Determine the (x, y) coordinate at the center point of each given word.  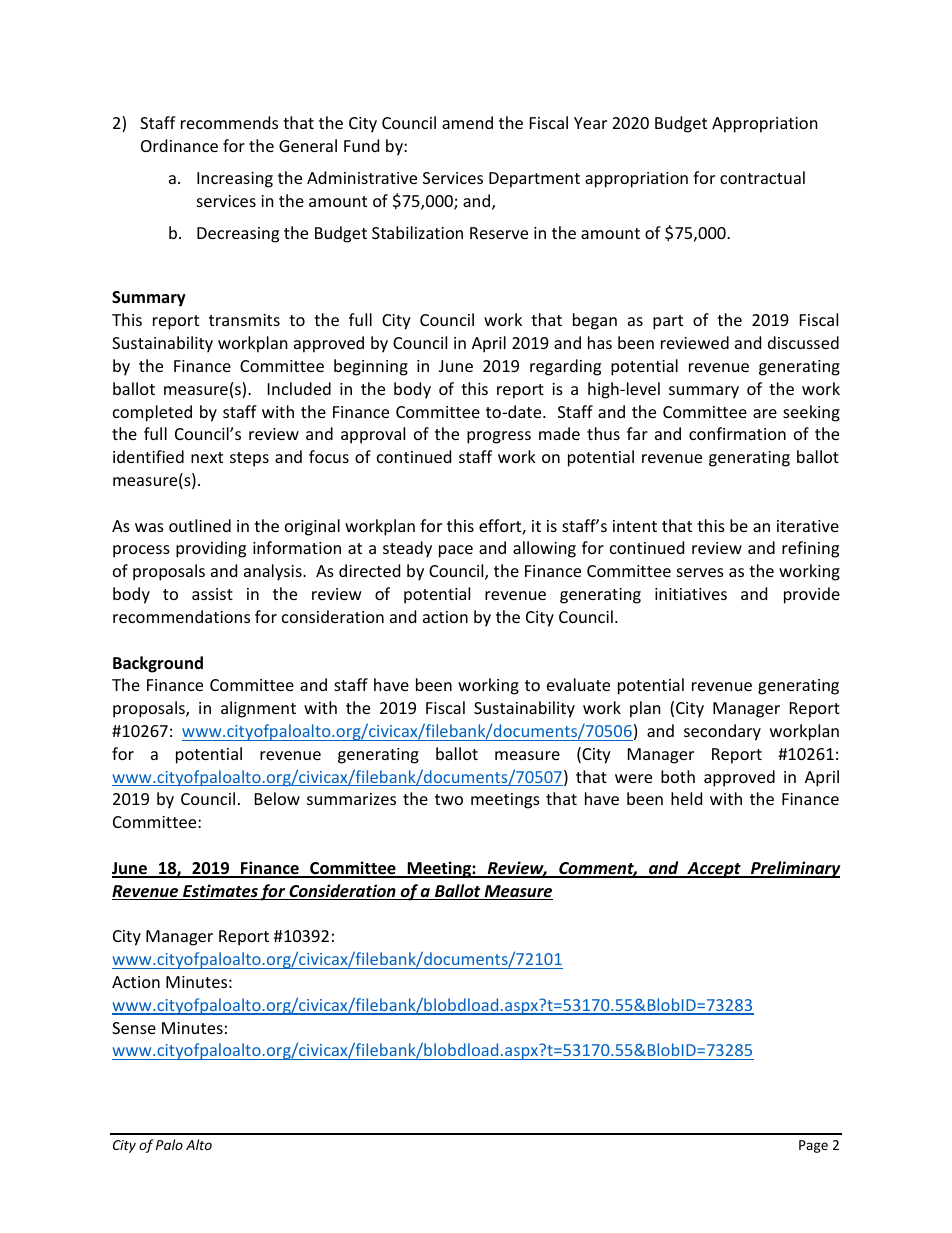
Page (813, 1146)
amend (467, 122)
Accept (714, 870)
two (449, 799)
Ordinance (179, 145)
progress (499, 437)
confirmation (737, 433)
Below (277, 798)
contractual (762, 177)
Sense (134, 1028)
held (686, 798)
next (207, 457)
